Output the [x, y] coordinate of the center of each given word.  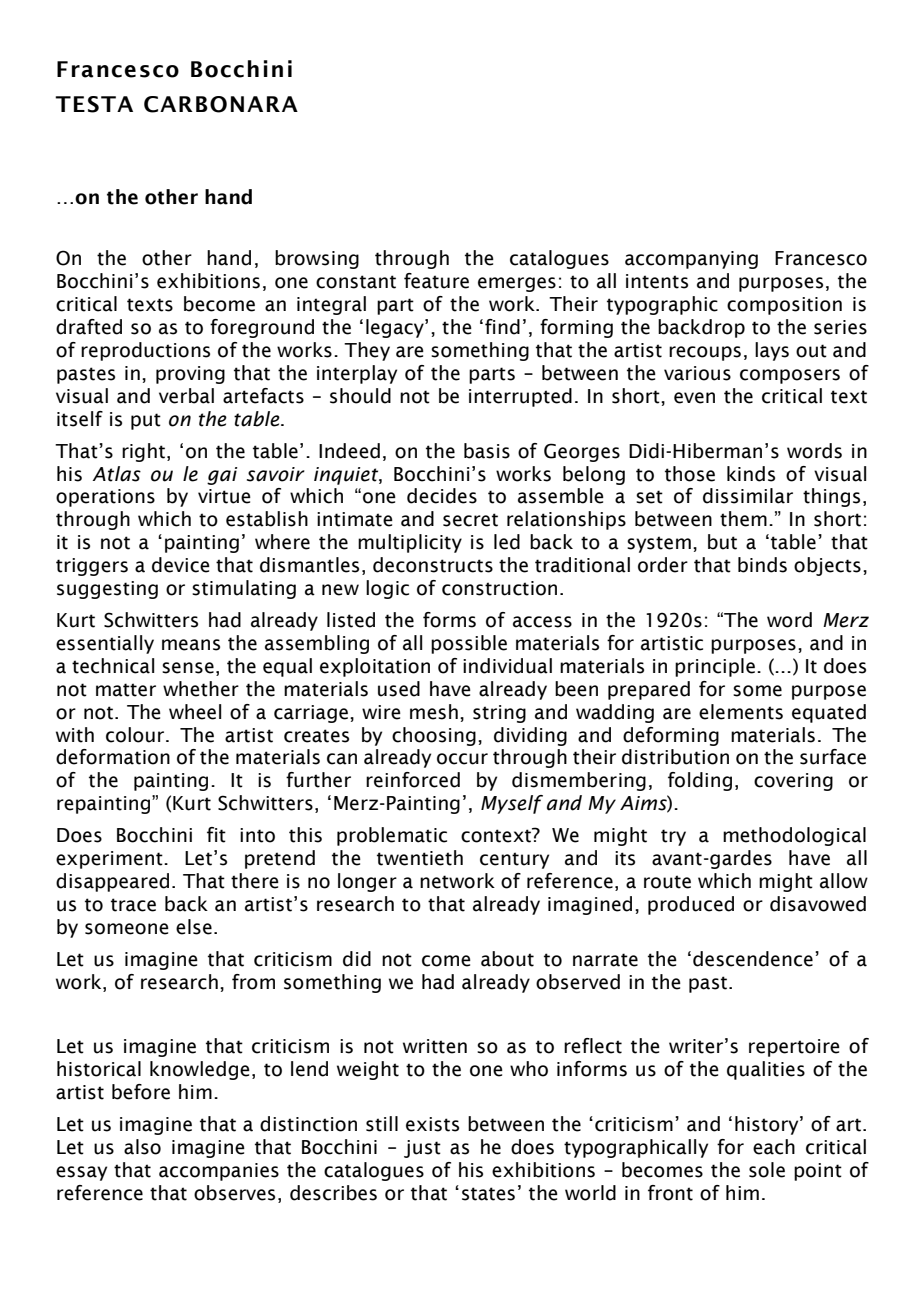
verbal [186, 396]
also [142, 1147]
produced [691, 905]
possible [469, 644]
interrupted [520, 397]
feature [436, 281]
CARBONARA [221, 104]
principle [715, 667]
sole [767, 1170]
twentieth [420, 858]
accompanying [691, 260]
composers [790, 376]
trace [133, 905]
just [422, 1149]
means [191, 645]
